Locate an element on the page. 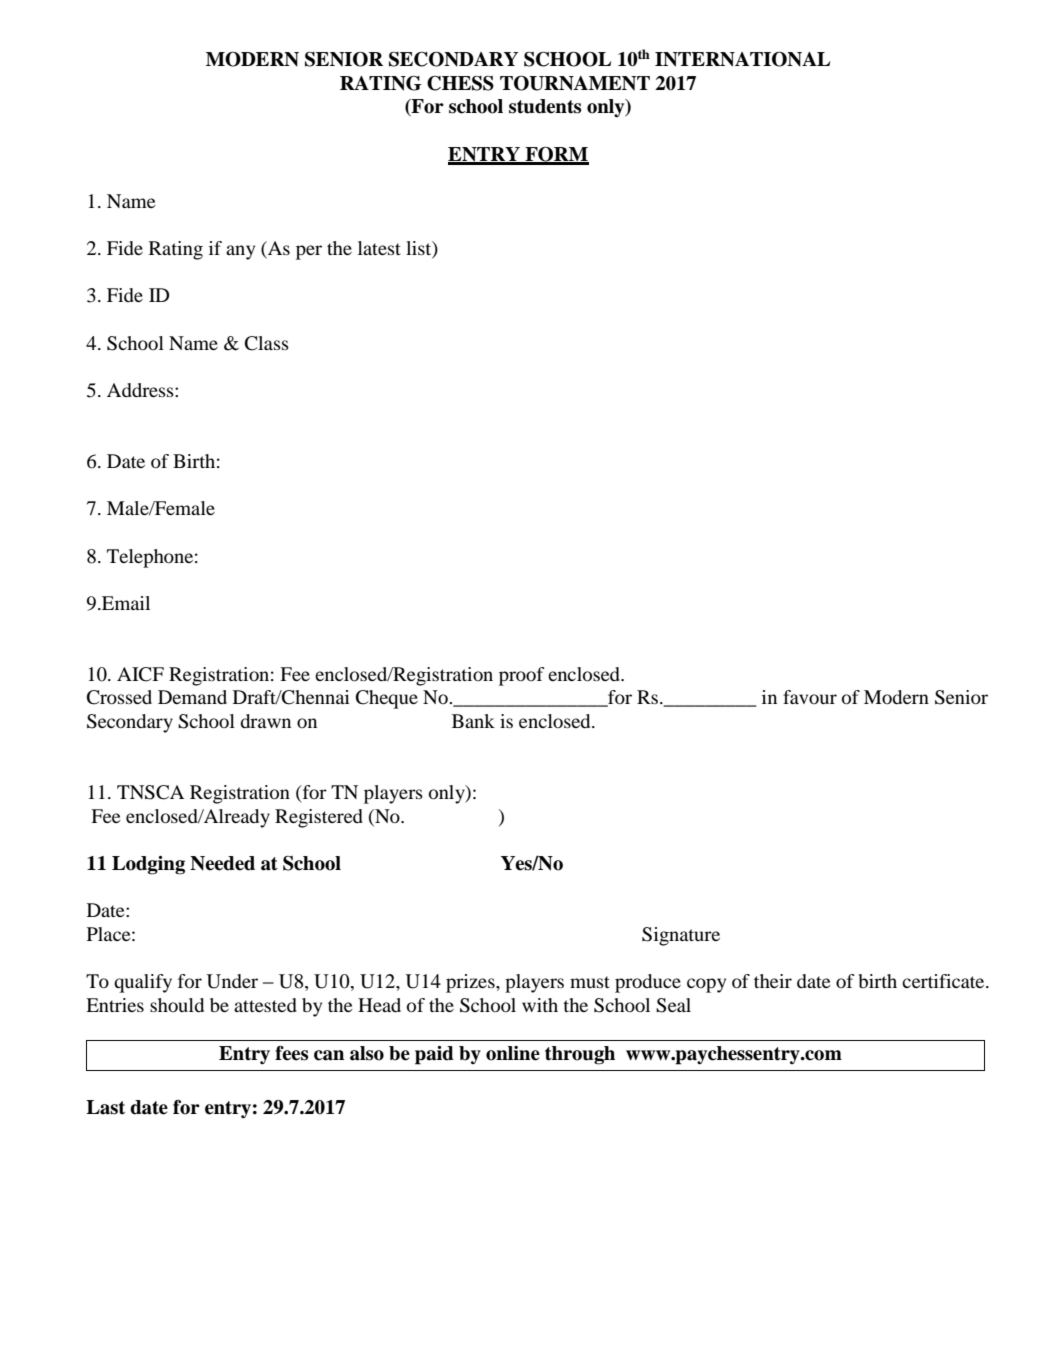 The image size is (1049, 1357). Class is located at coordinates (267, 343).
